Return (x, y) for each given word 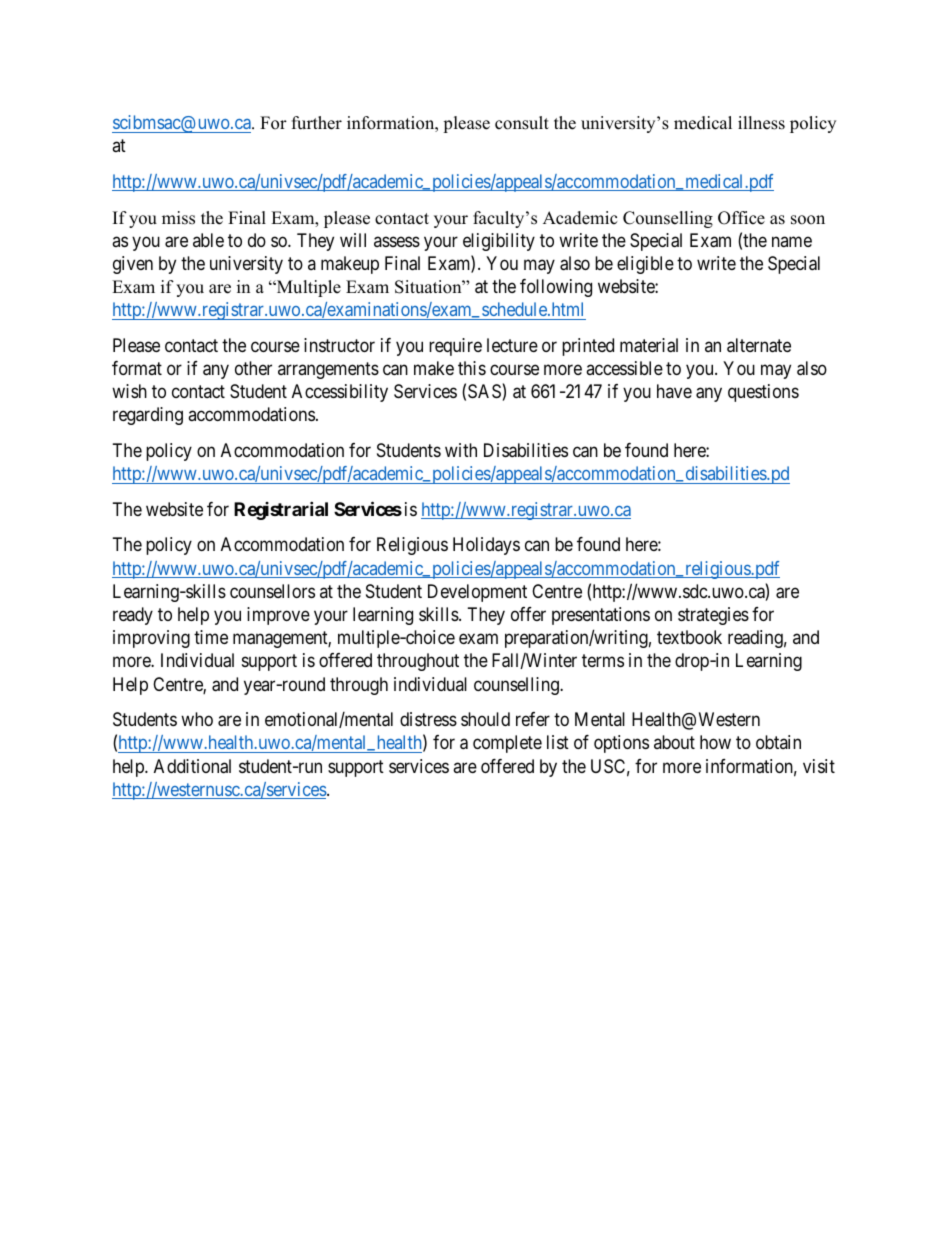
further (317, 123)
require (455, 347)
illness (761, 123)
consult (522, 123)
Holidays (486, 546)
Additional (192, 766)
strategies (713, 616)
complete (507, 744)
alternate (759, 345)
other (253, 368)
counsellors (272, 591)
